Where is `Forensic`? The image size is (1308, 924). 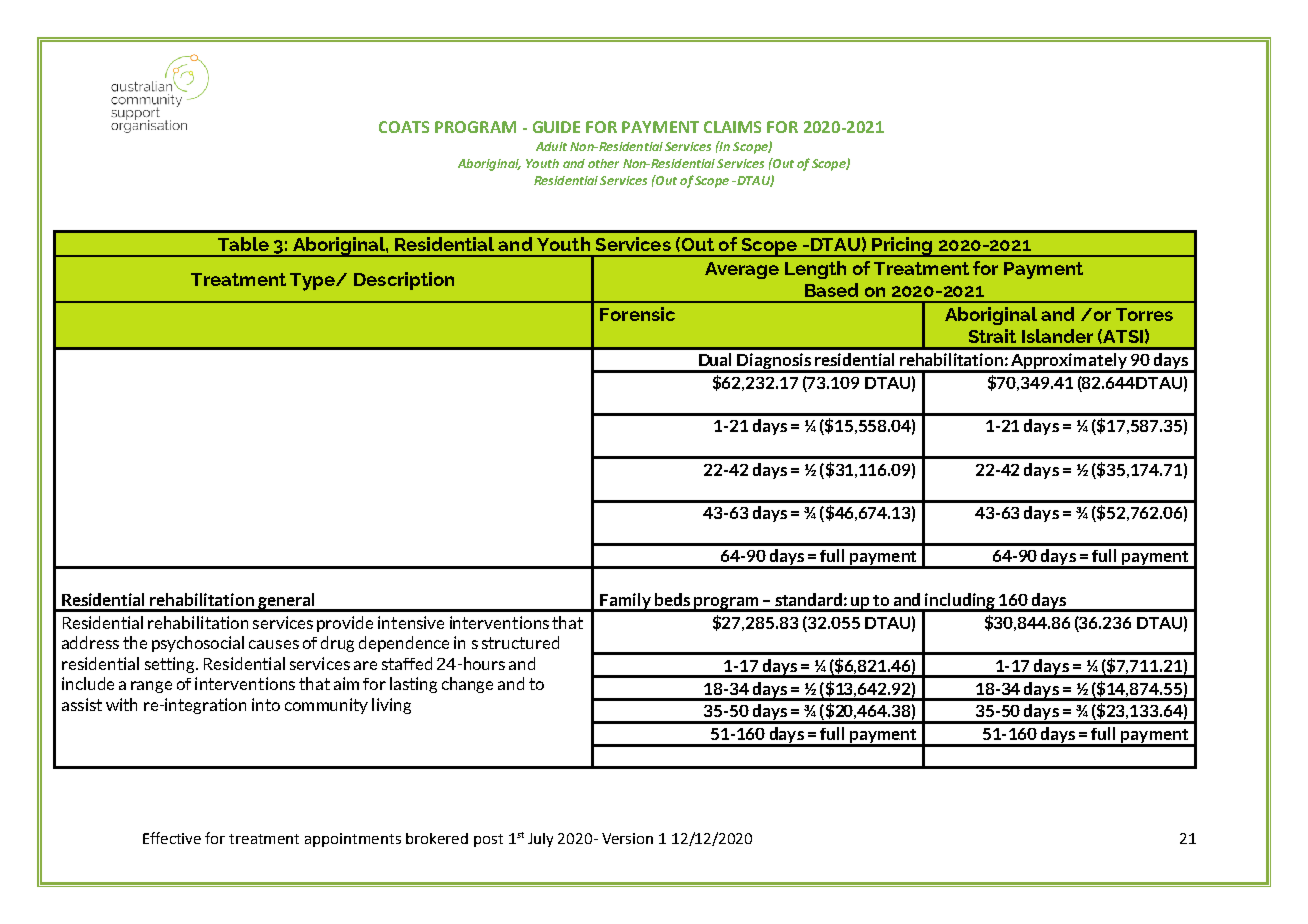 Forensic is located at coordinates (637, 314).
